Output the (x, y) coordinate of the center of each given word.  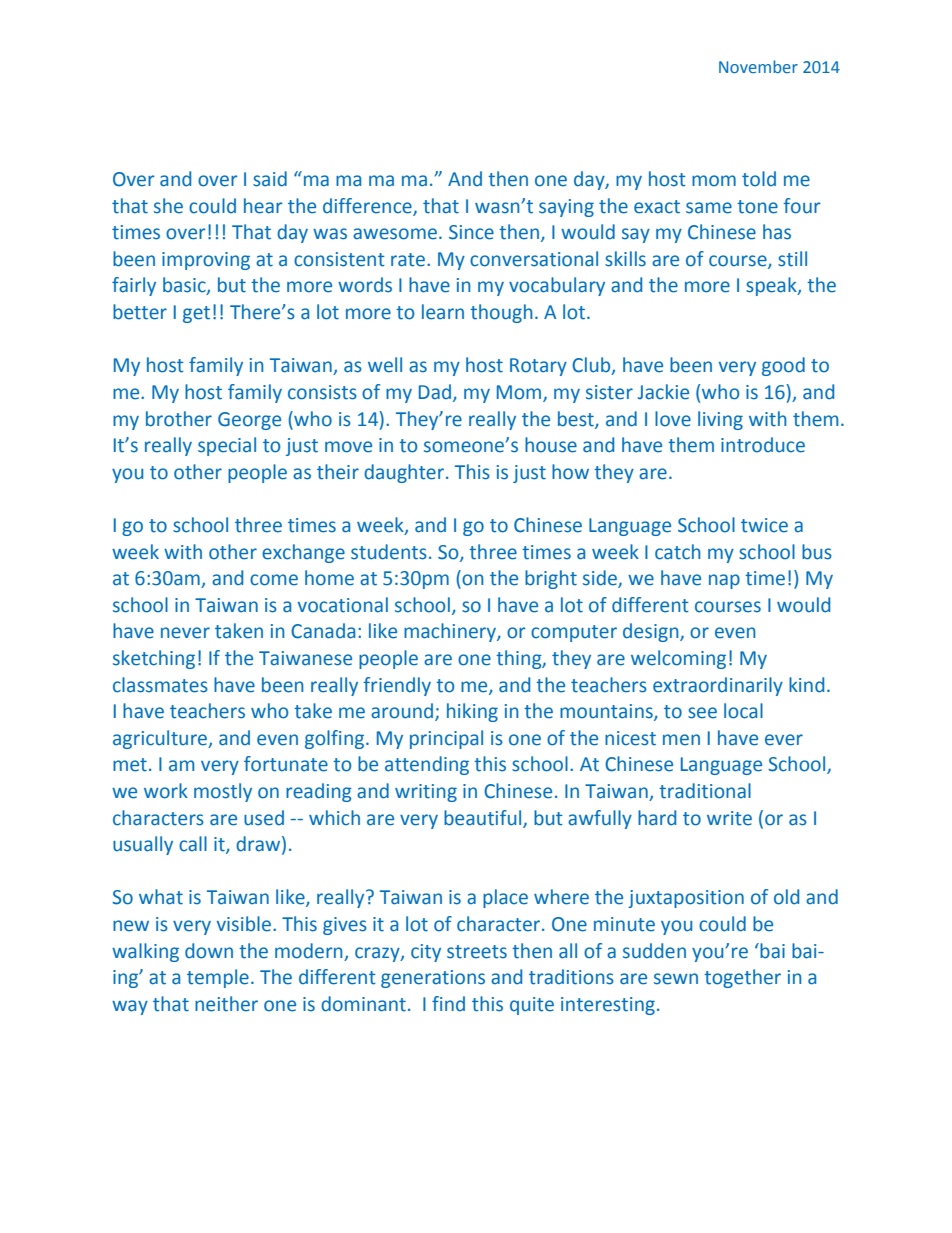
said (270, 179)
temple (218, 978)
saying (566, 208)
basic (185, 286)
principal (446, 739)
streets (477, 952)
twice (764, 525)
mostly (223, 792)
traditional (705, 791)
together (742, 978)
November (758, 66)
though (501, 313)
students (389, 552)
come (274, 580)
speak (772, 286)
